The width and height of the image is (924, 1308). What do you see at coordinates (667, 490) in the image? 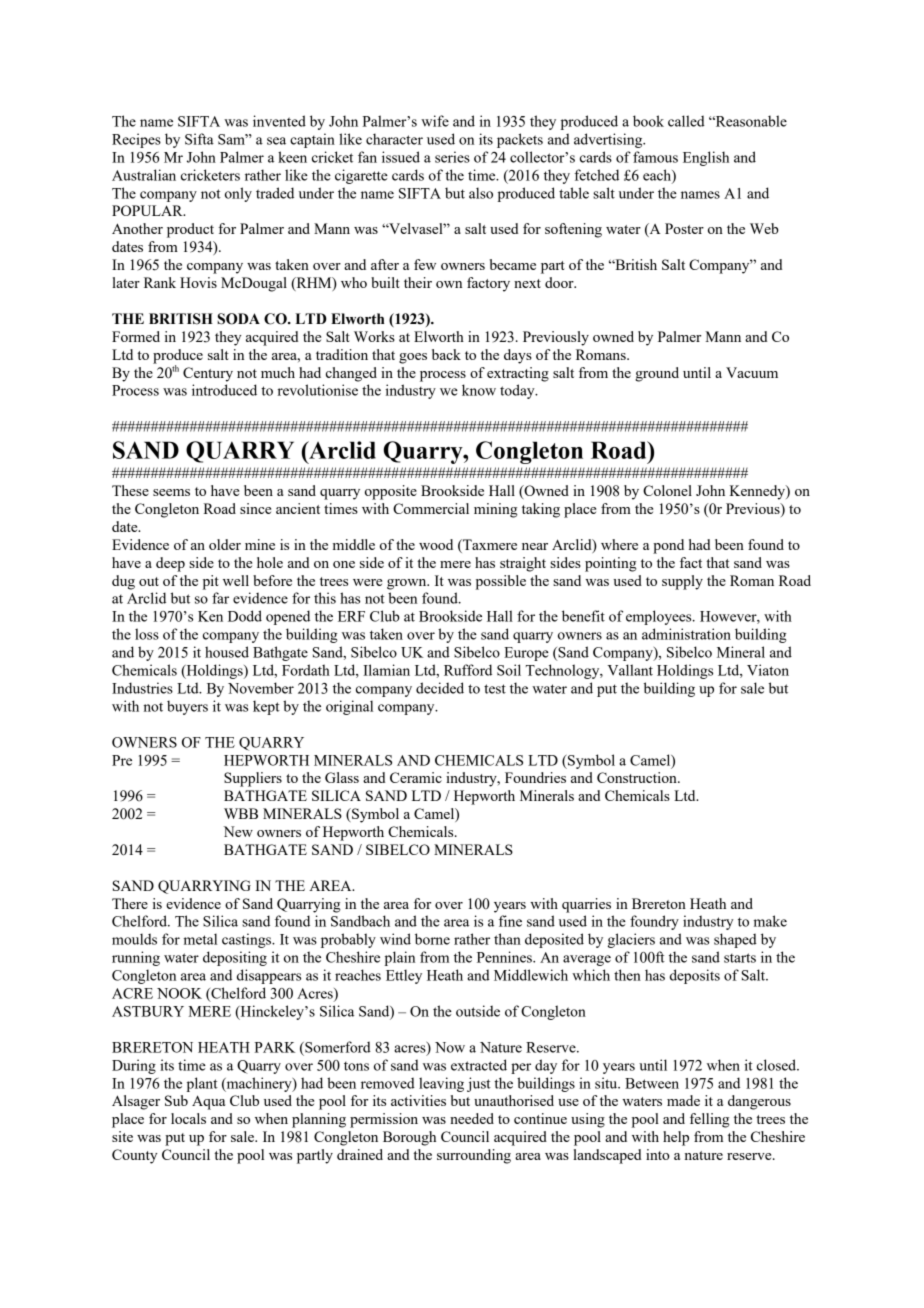
I see `Colonel` at bounding box center [667, 490].
